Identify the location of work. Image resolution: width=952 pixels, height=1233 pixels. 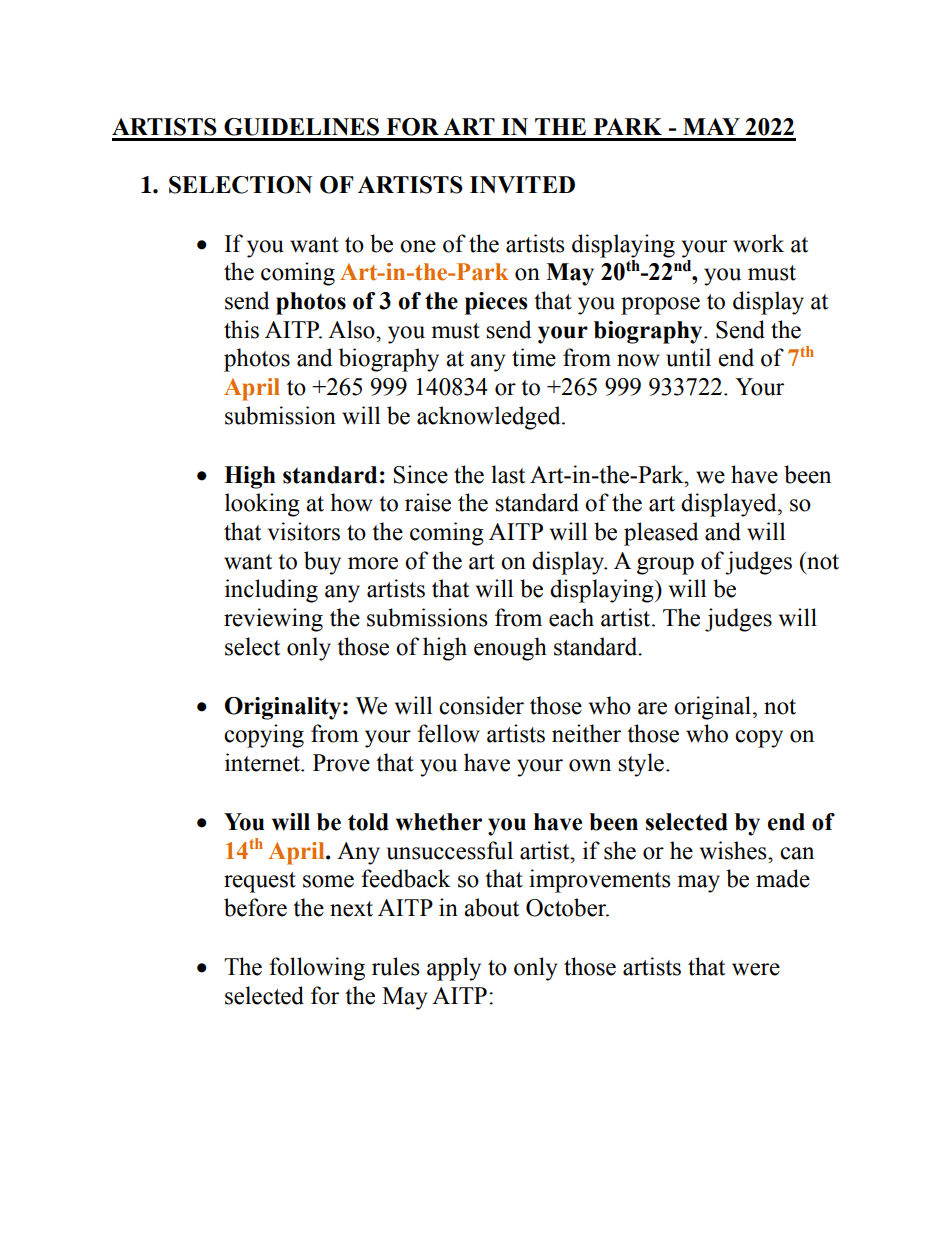
(758, 243).
